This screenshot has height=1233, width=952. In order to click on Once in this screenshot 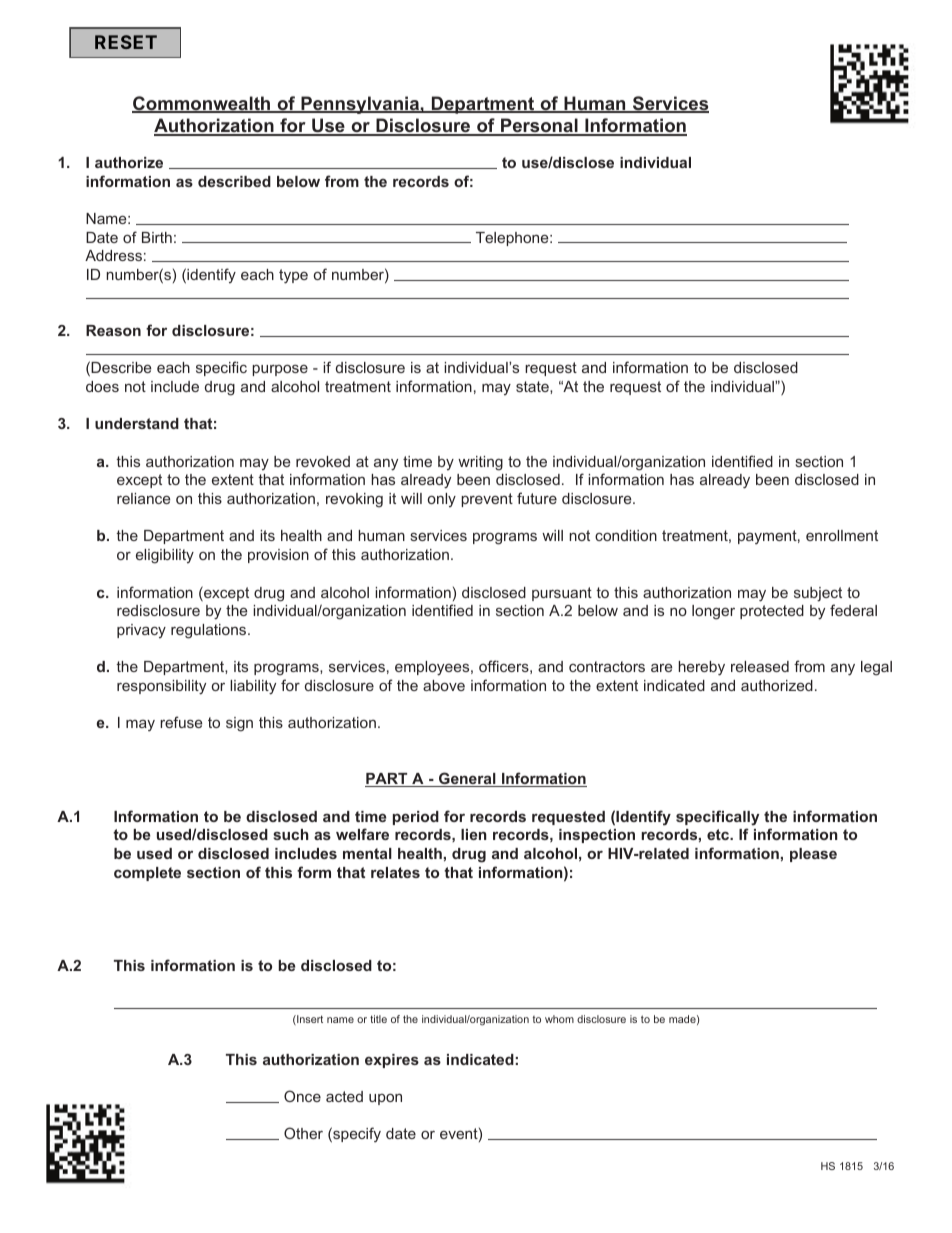, I will do `click(302, 1096)`.
